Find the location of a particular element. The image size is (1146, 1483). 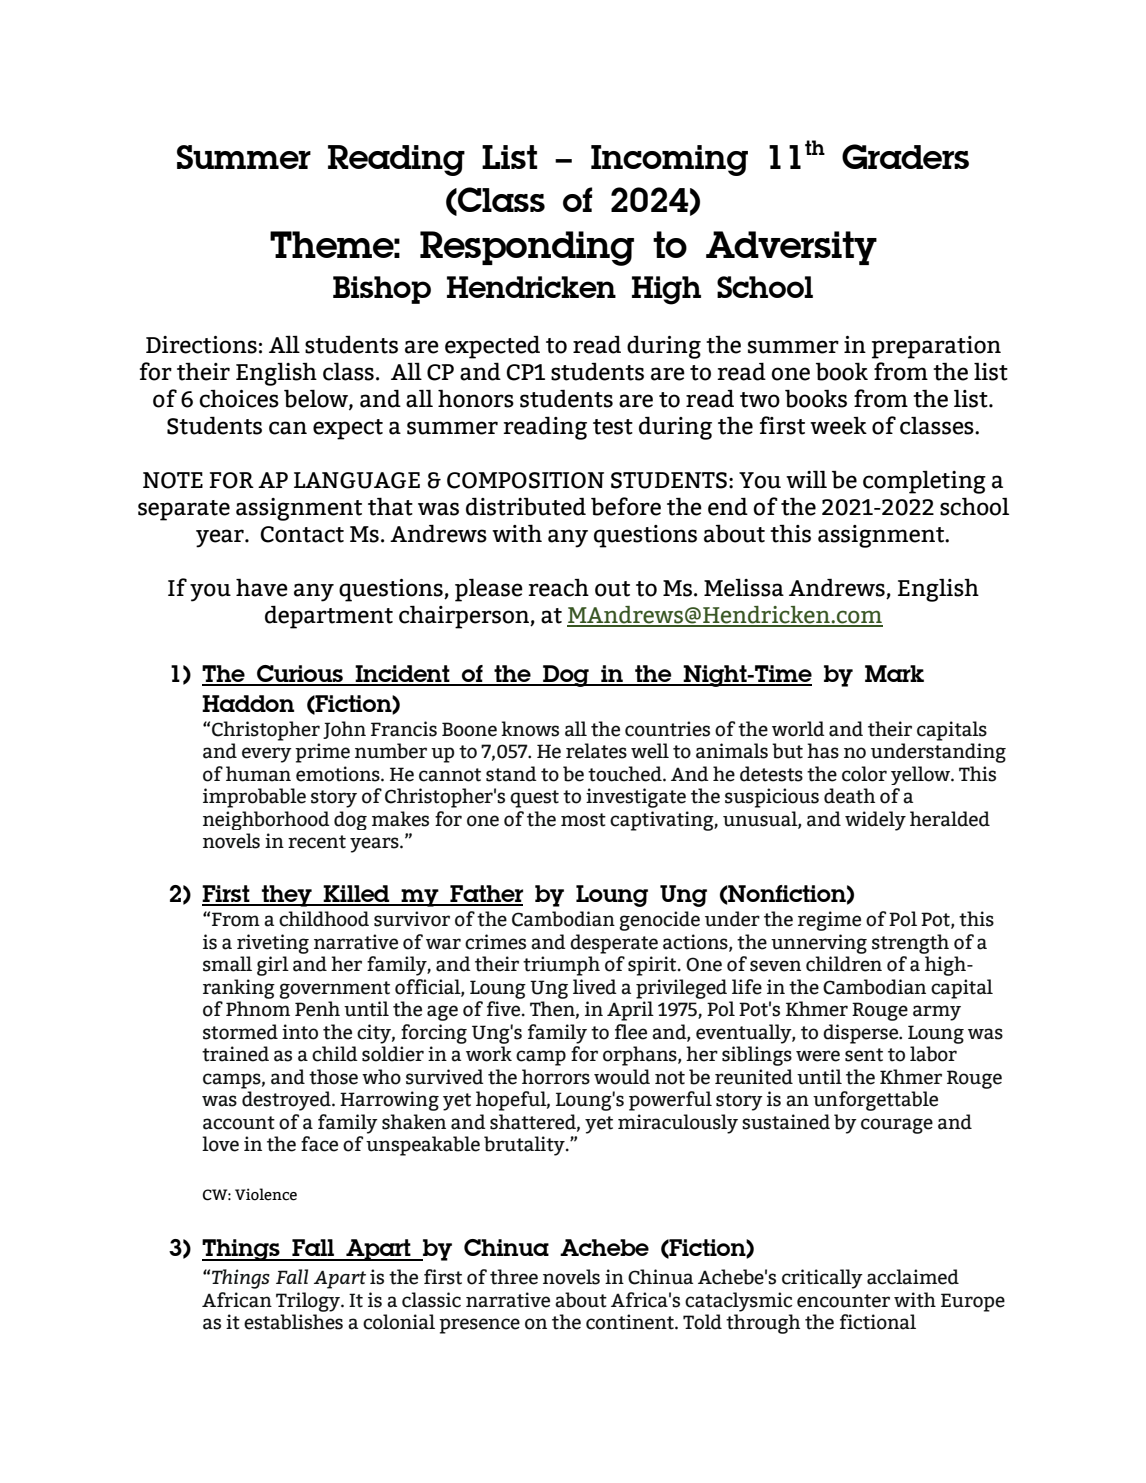

three is located at coordinates (514, 1277).
